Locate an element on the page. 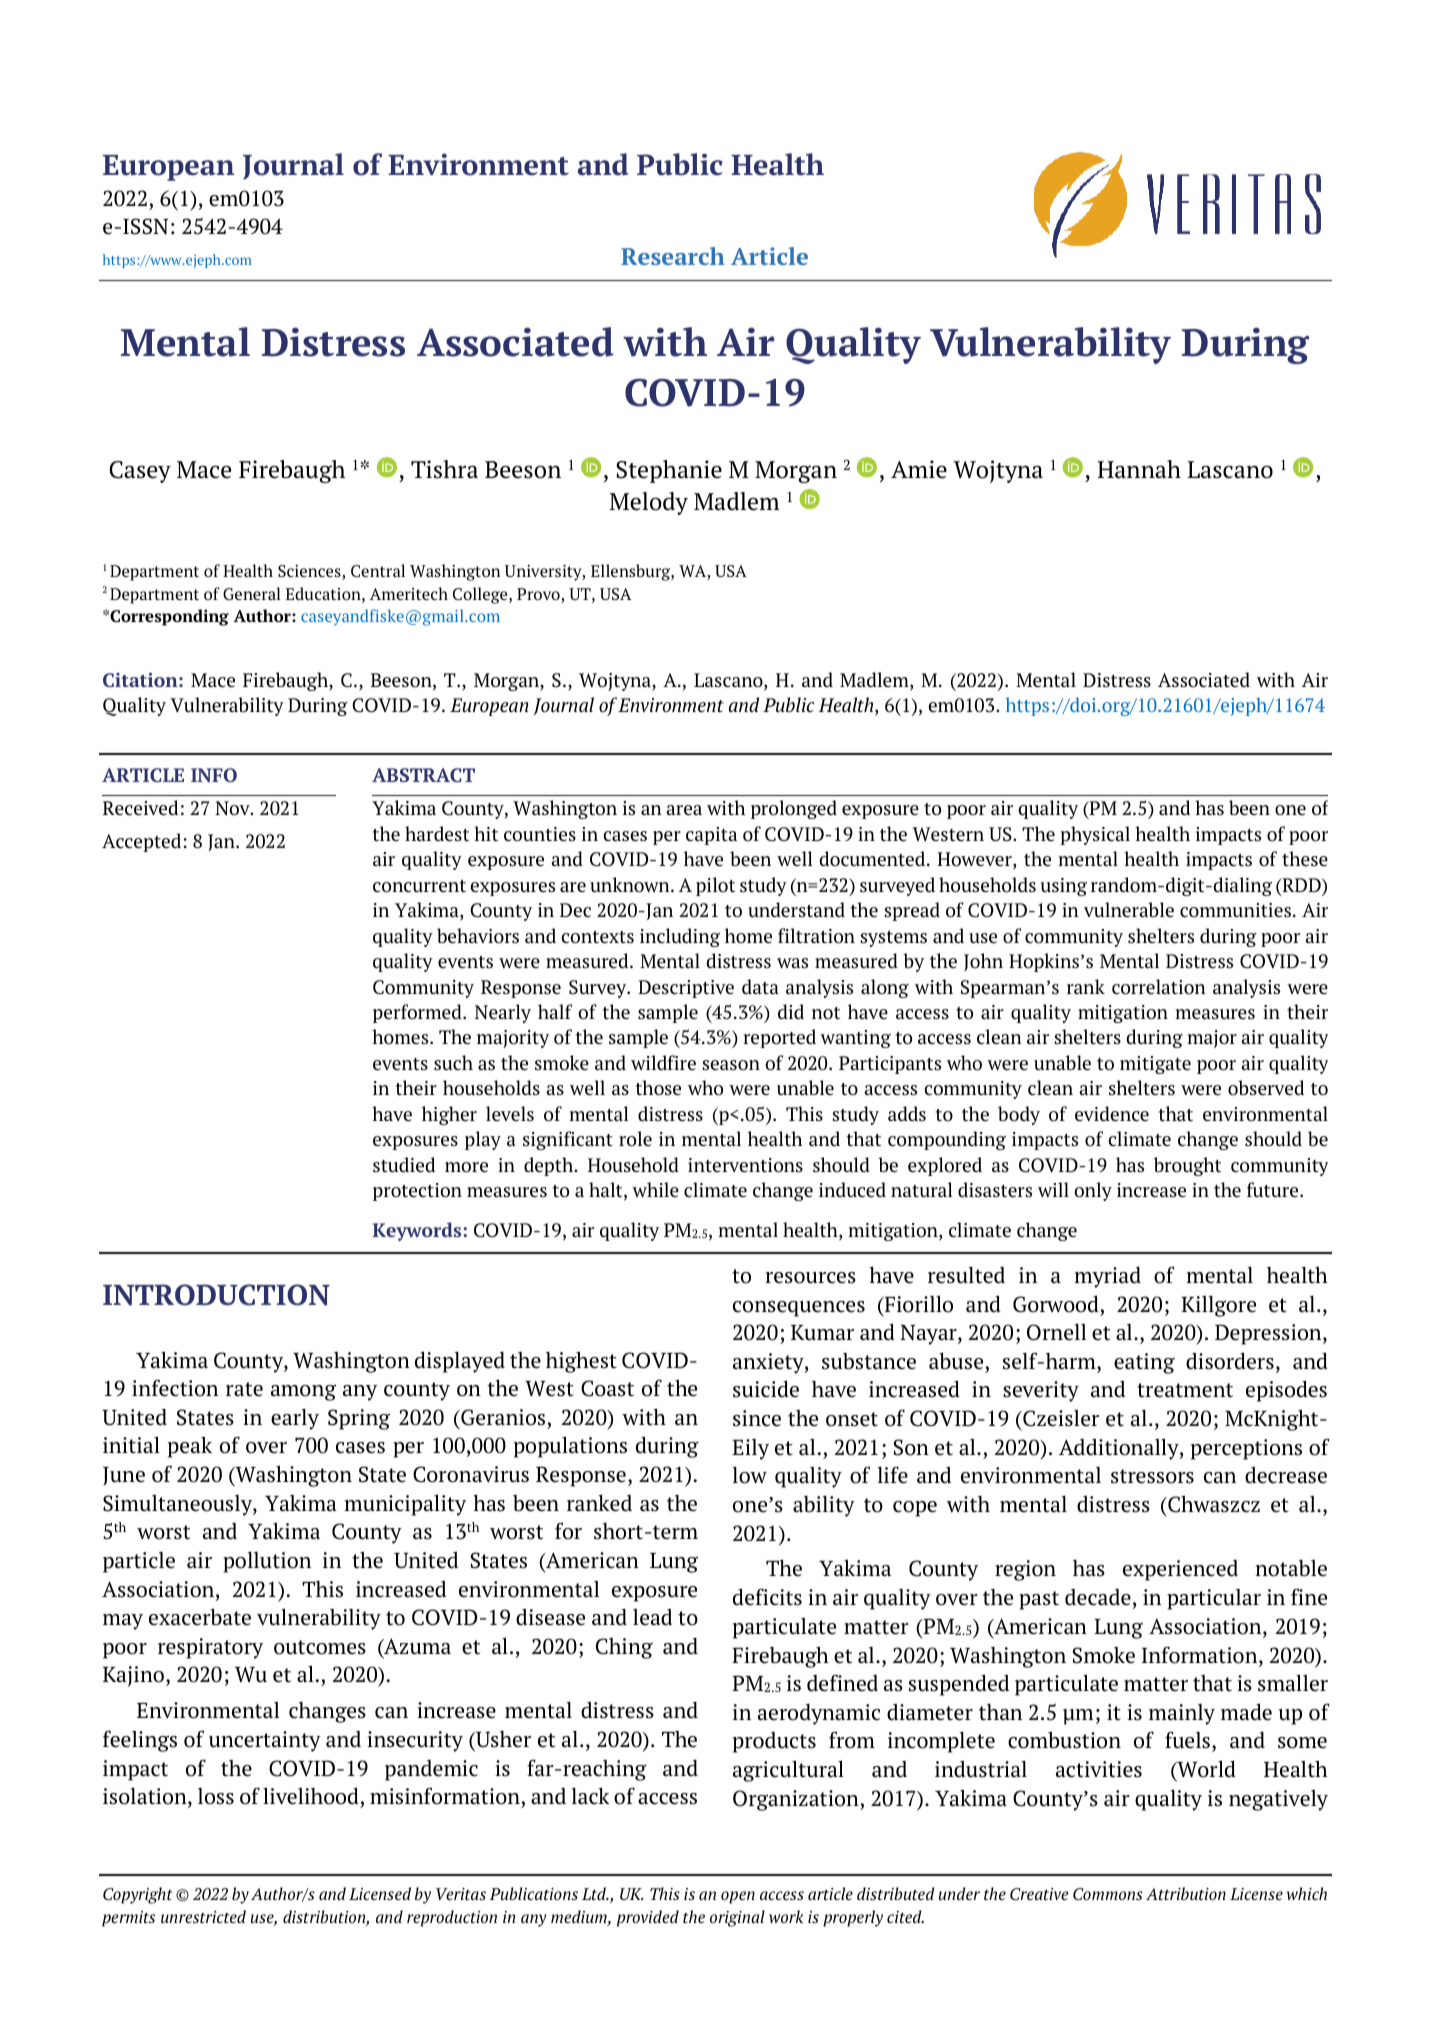  unrestricted is located at coordinates (203, 1916).
